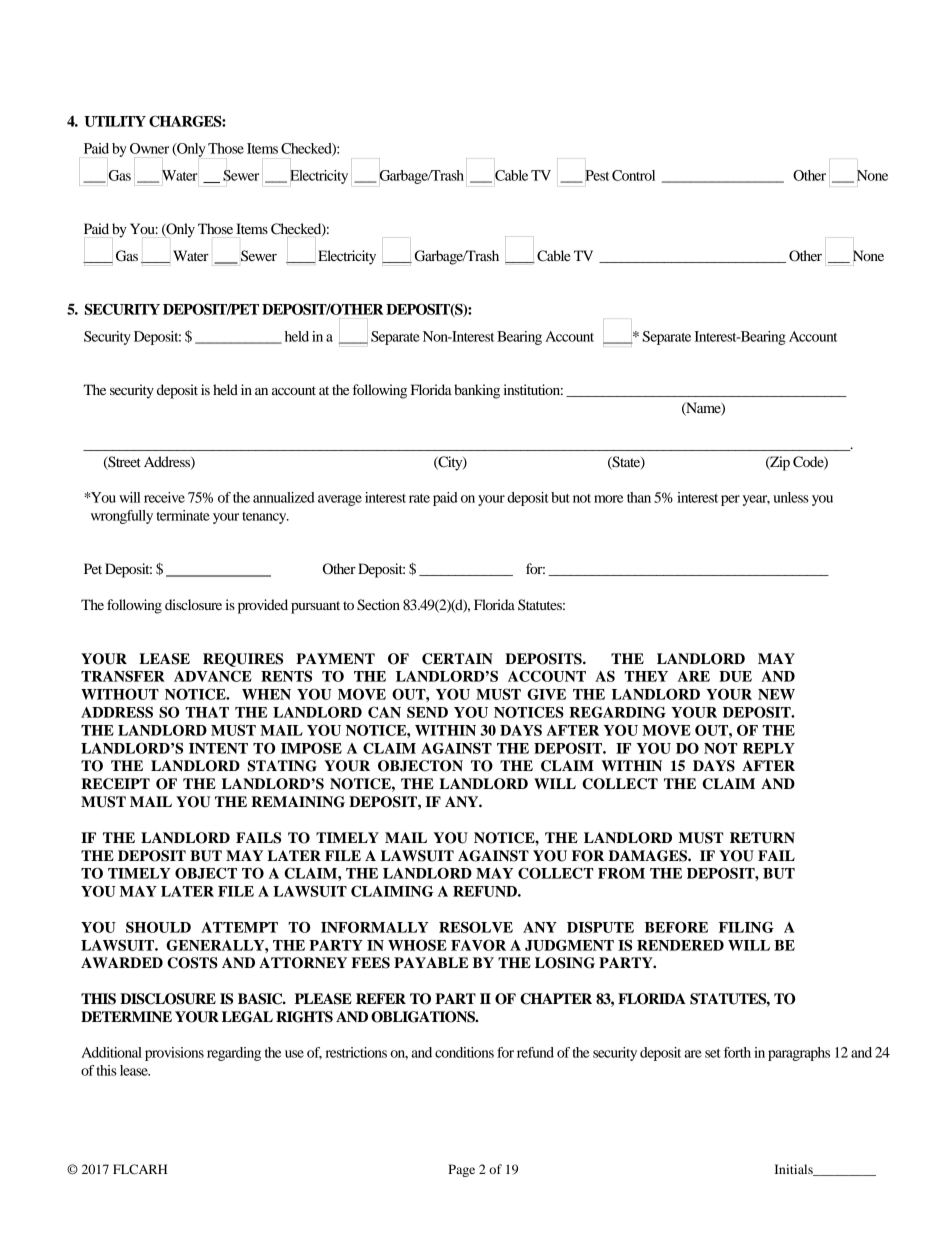 This screenshot has width=952, height=1233. Describe the element at coordinates (597, 175) in the screenshot. I see `Pest` at that location.
